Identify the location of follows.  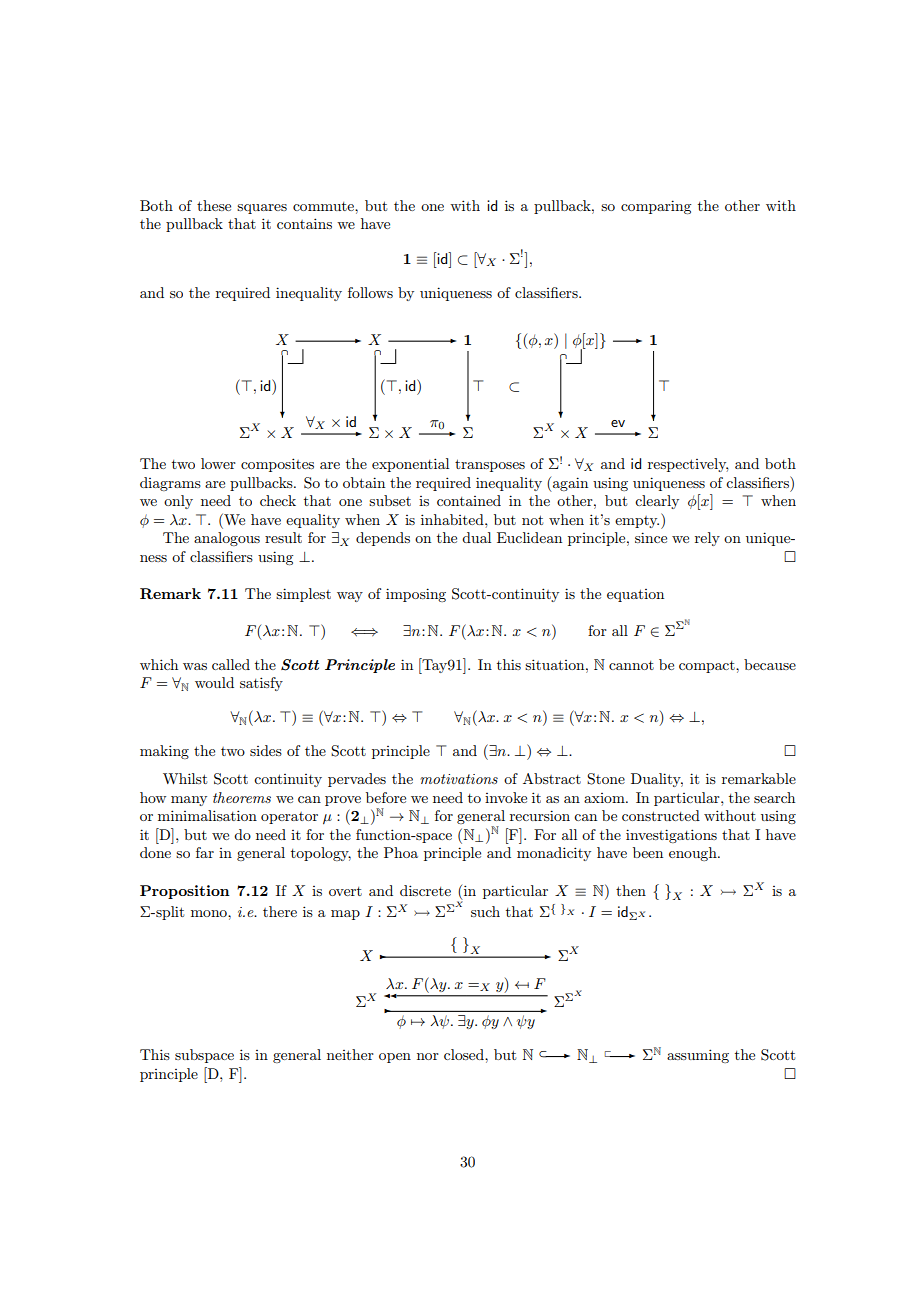
(370, 292).
